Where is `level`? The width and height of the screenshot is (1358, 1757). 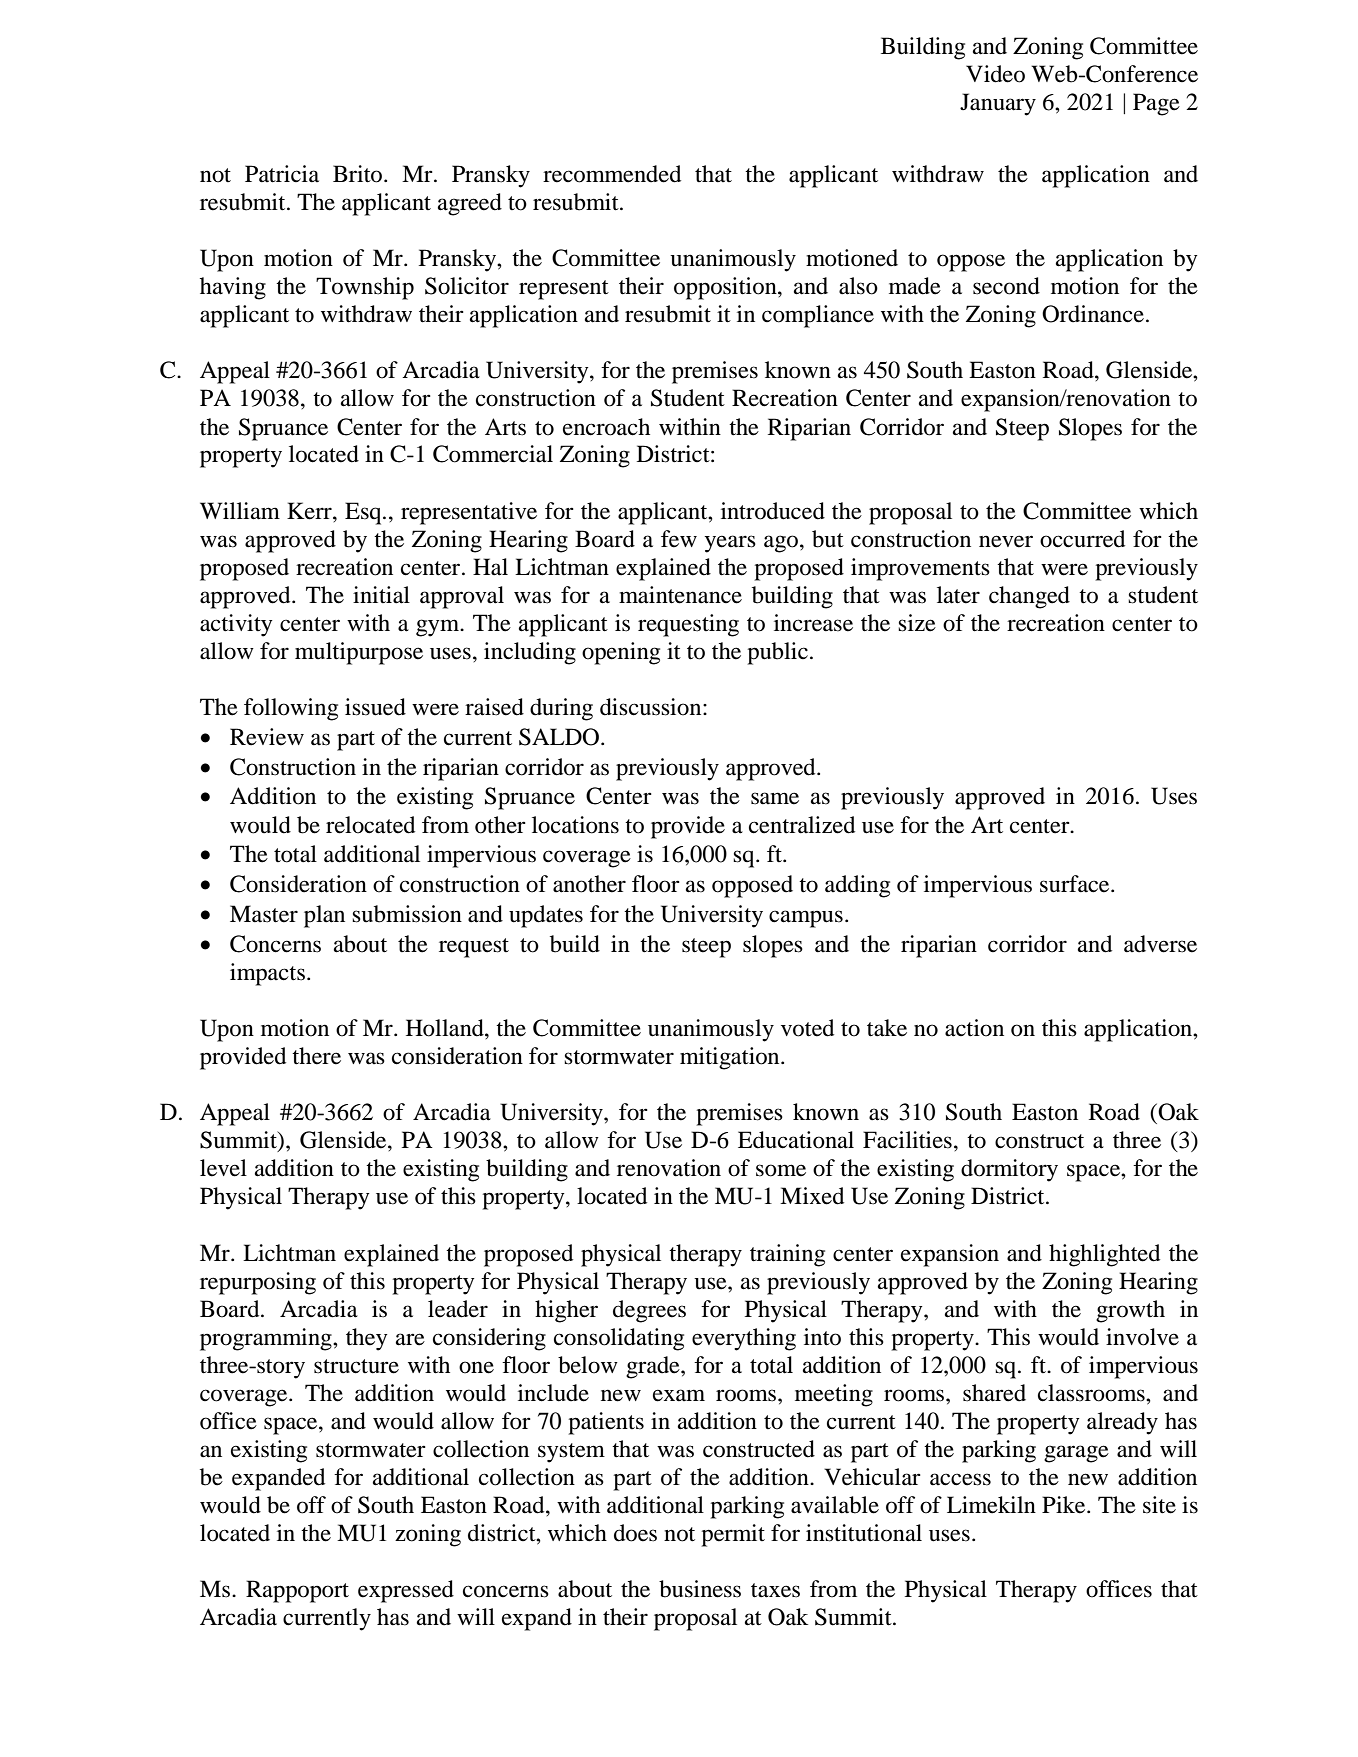 level is located at coordinates (223, 1168).
